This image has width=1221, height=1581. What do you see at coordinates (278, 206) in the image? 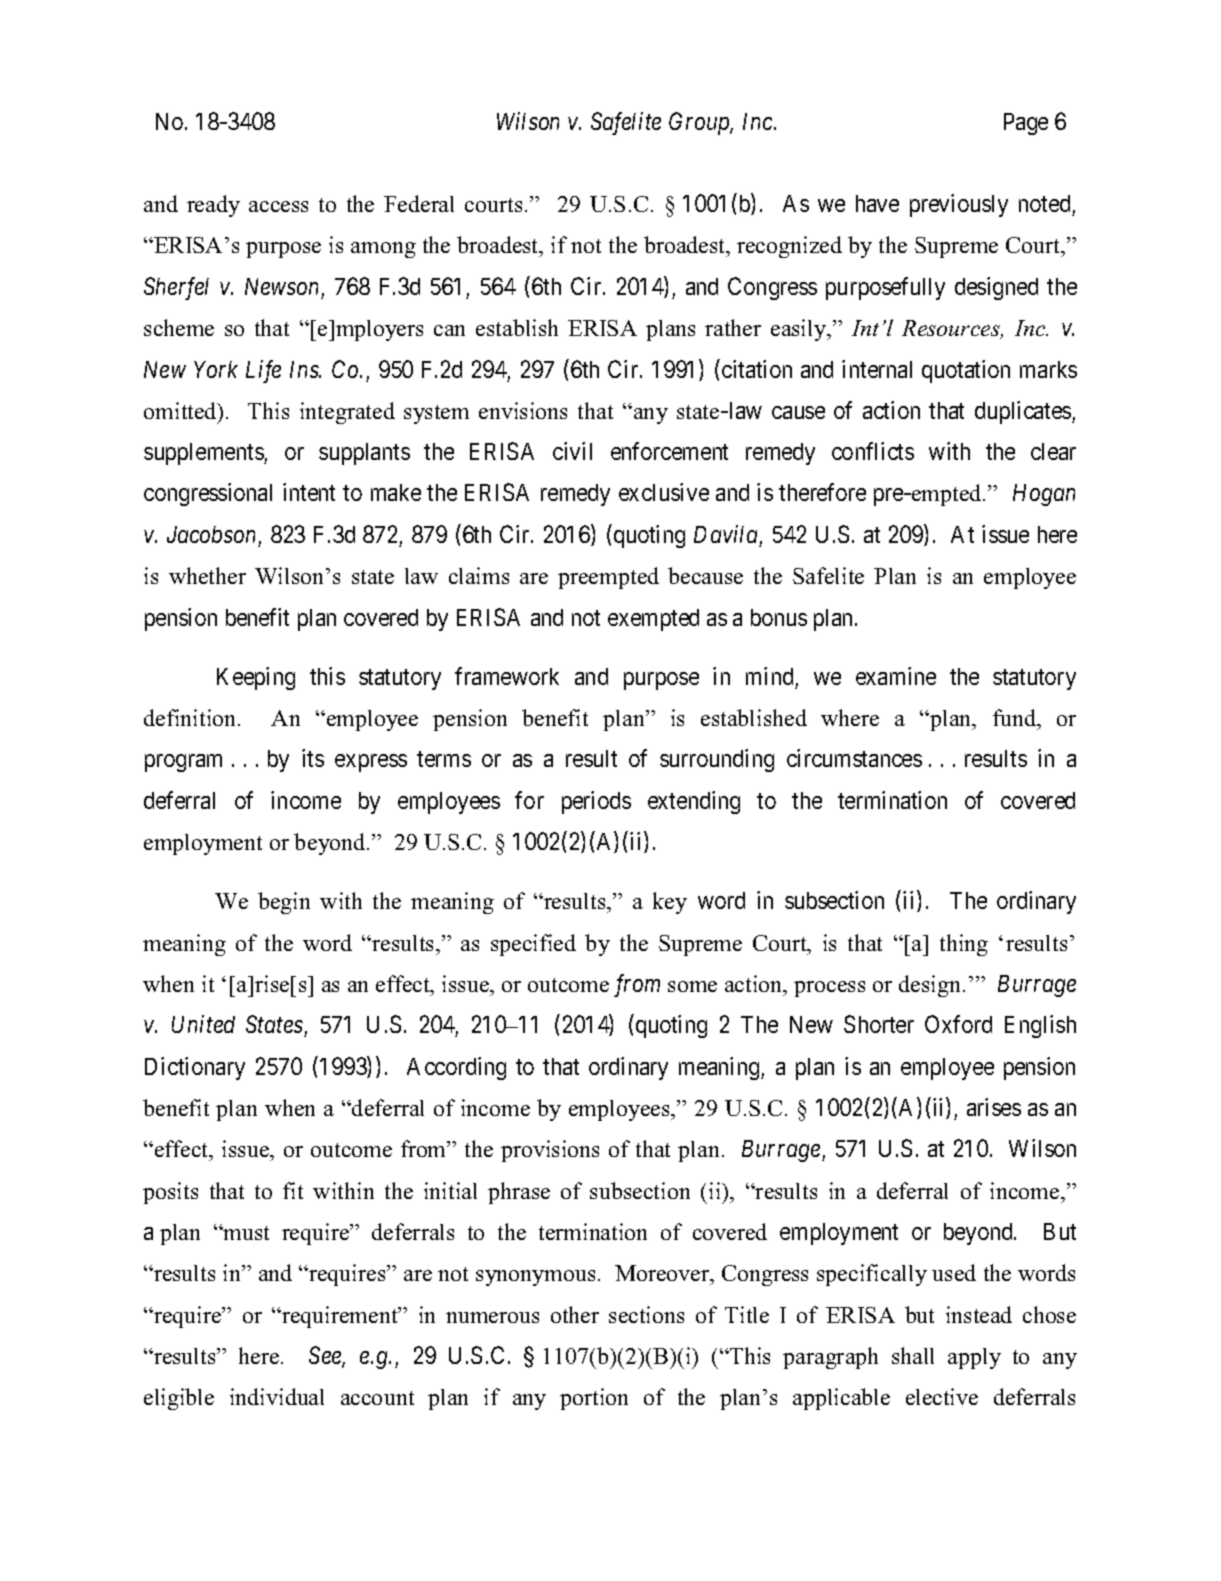
I see `access` at bounding box center [278, 206].
